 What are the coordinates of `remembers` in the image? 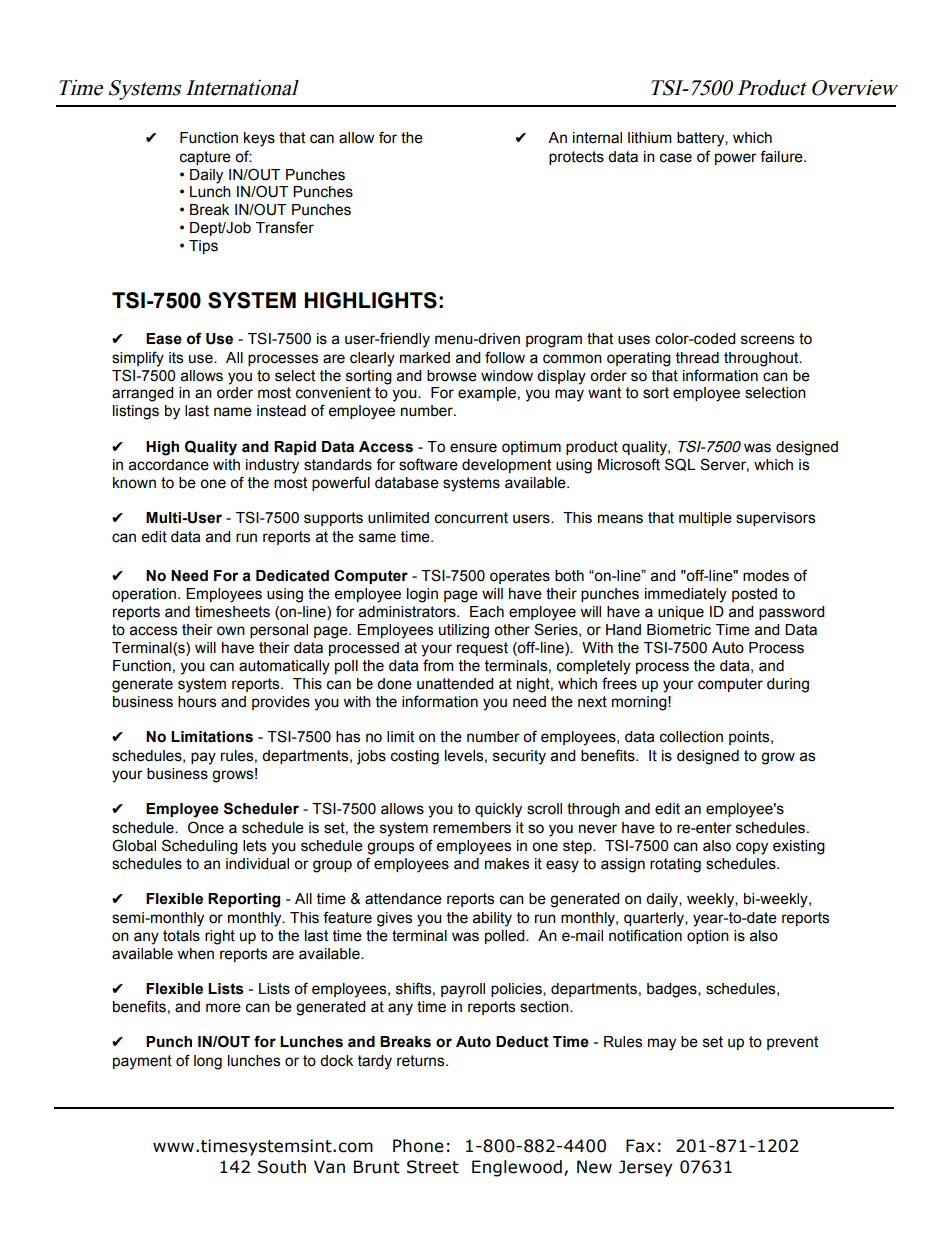 It's located at (472, 828).
